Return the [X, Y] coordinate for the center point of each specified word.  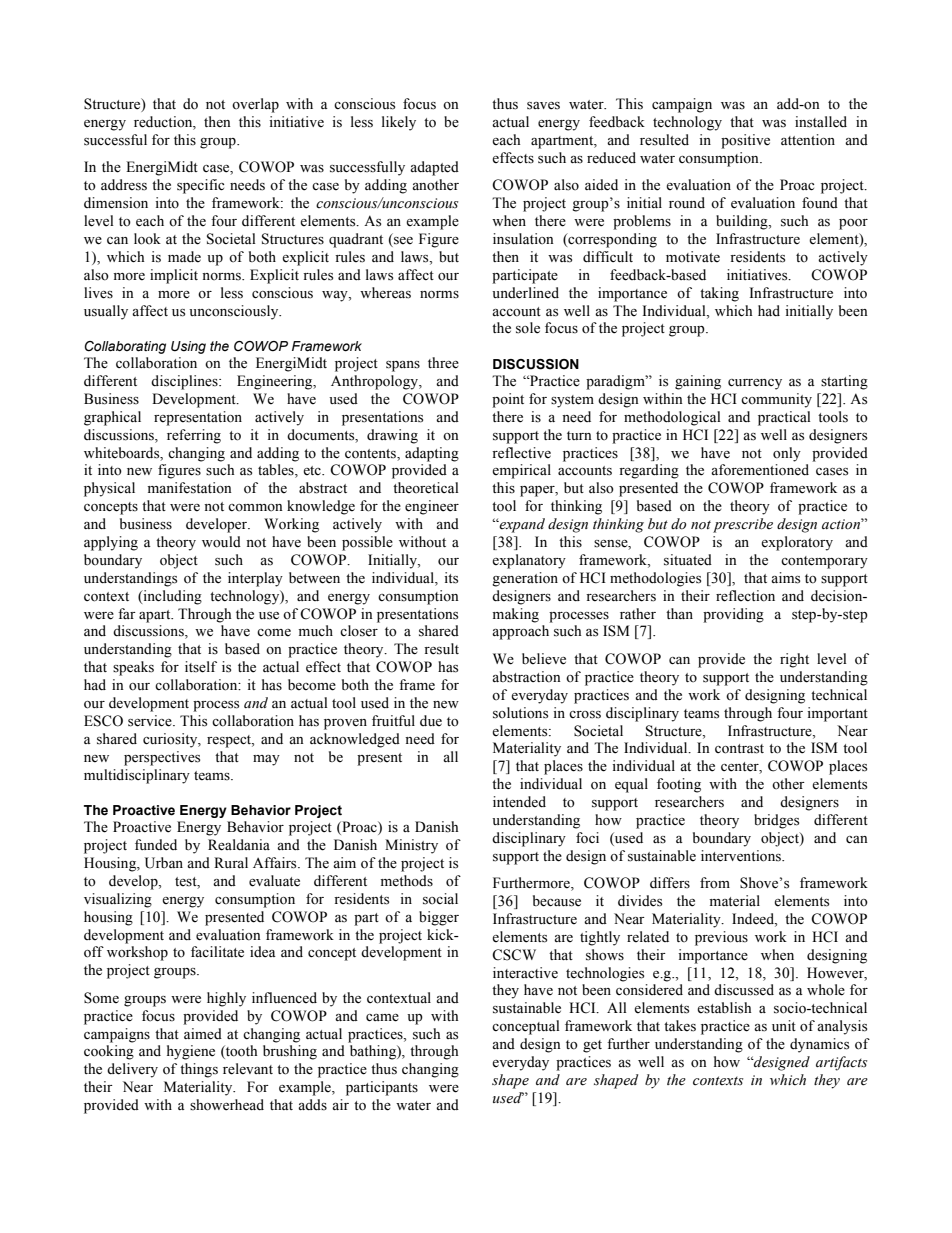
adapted [434, 168]
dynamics [819, 1045]
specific [200, 186]
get [592, 1046]
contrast [739, 749]
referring [194, 436]
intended [519, 802]
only [787, 454]
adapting [432, 454]
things [199, 1070]
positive [745, 141]
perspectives [162, 758]
